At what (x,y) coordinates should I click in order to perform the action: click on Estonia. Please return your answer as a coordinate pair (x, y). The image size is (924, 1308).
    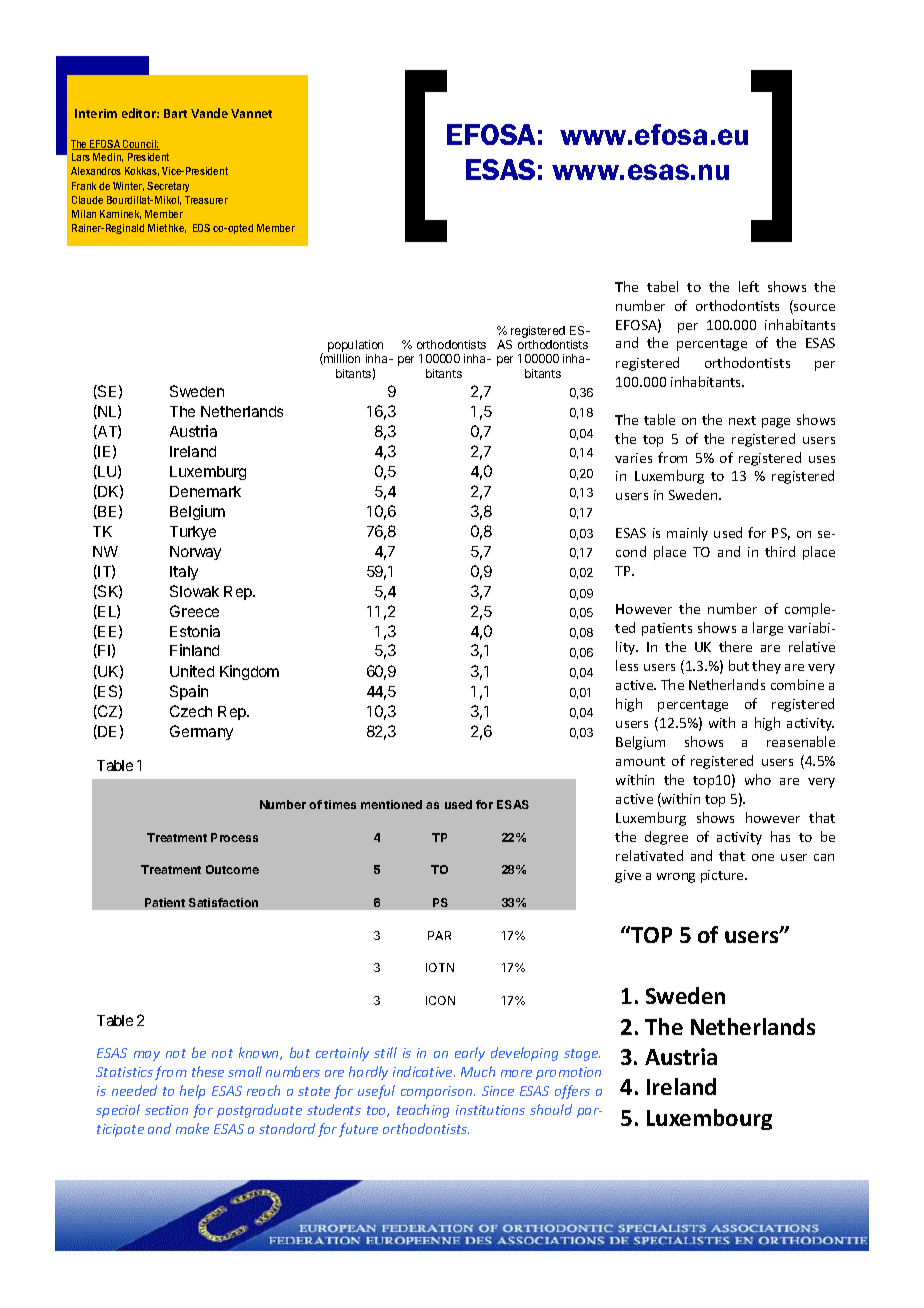
    Looking at the image, I should click on (195, 631).
